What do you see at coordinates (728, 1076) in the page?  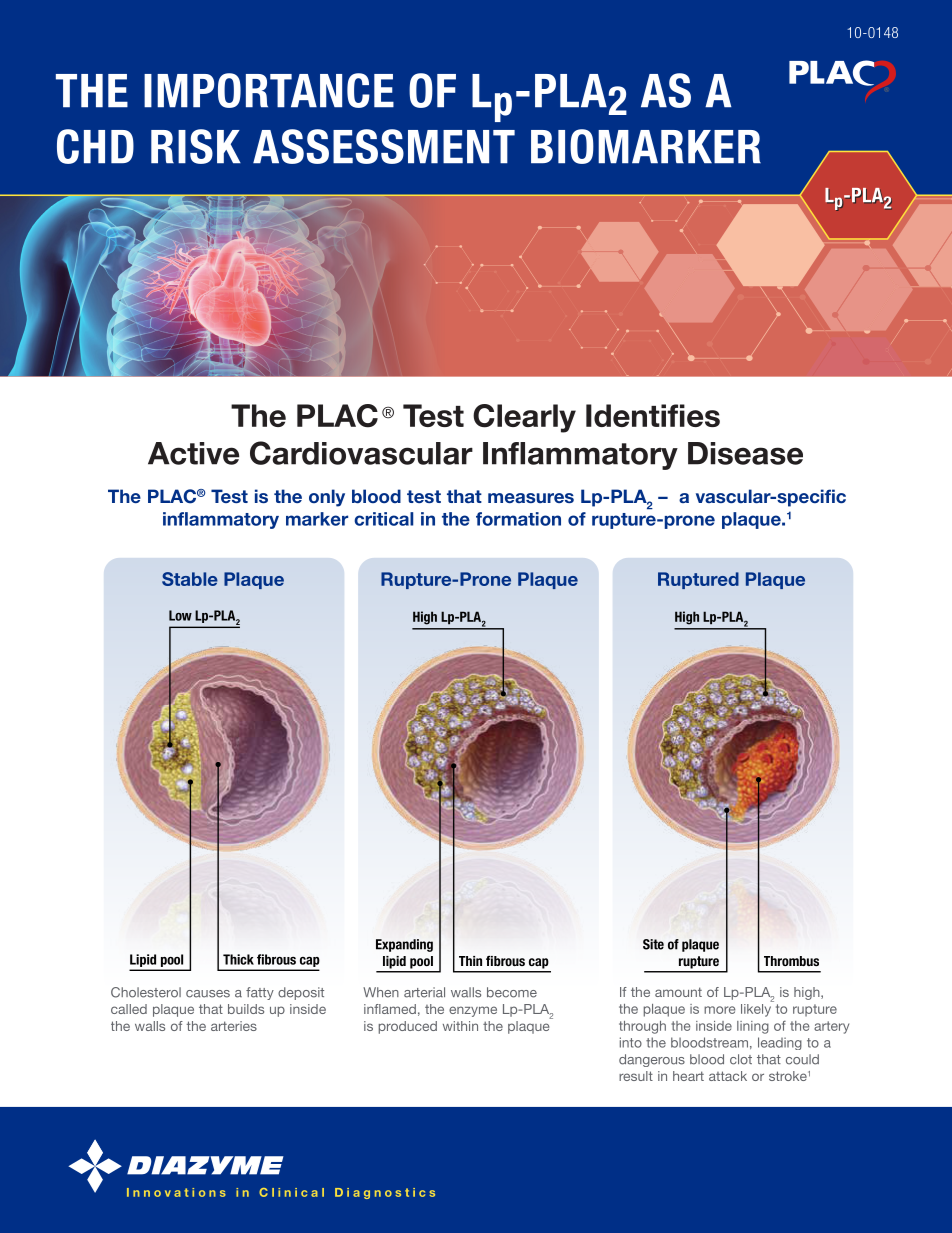 I see `attack` at bounding box center [728, 1076].
